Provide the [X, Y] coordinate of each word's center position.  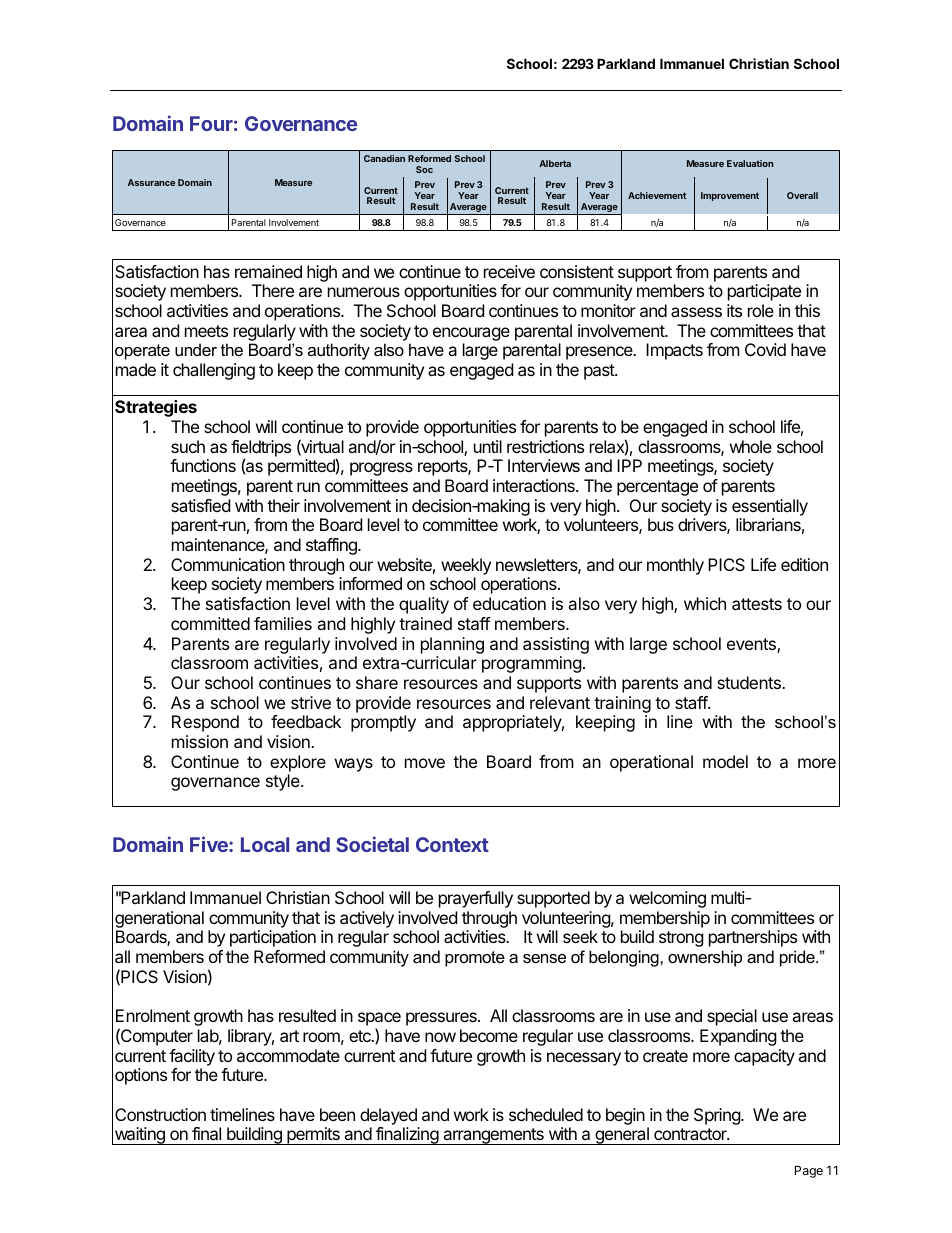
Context [452, 844]
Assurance [151, 182]
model [725, 761]
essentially [770, 507]
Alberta [555, 163]
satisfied [200, 505]
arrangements [493, 1136]
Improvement [730, 196]
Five [210, 844]
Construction [160, 1114]
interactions [535, 485]
